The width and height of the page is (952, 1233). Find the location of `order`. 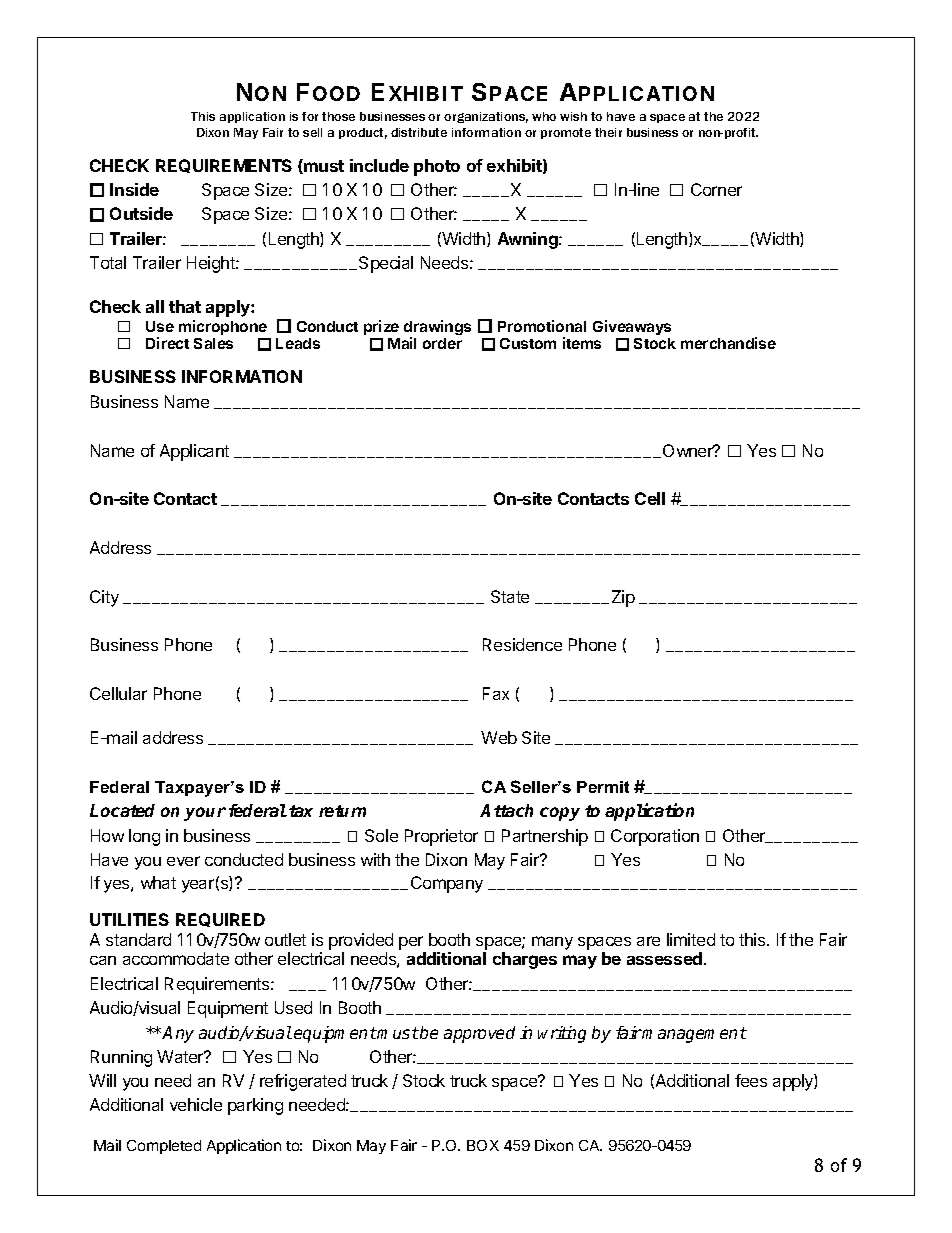

order is located at coordinates (442, 343).
